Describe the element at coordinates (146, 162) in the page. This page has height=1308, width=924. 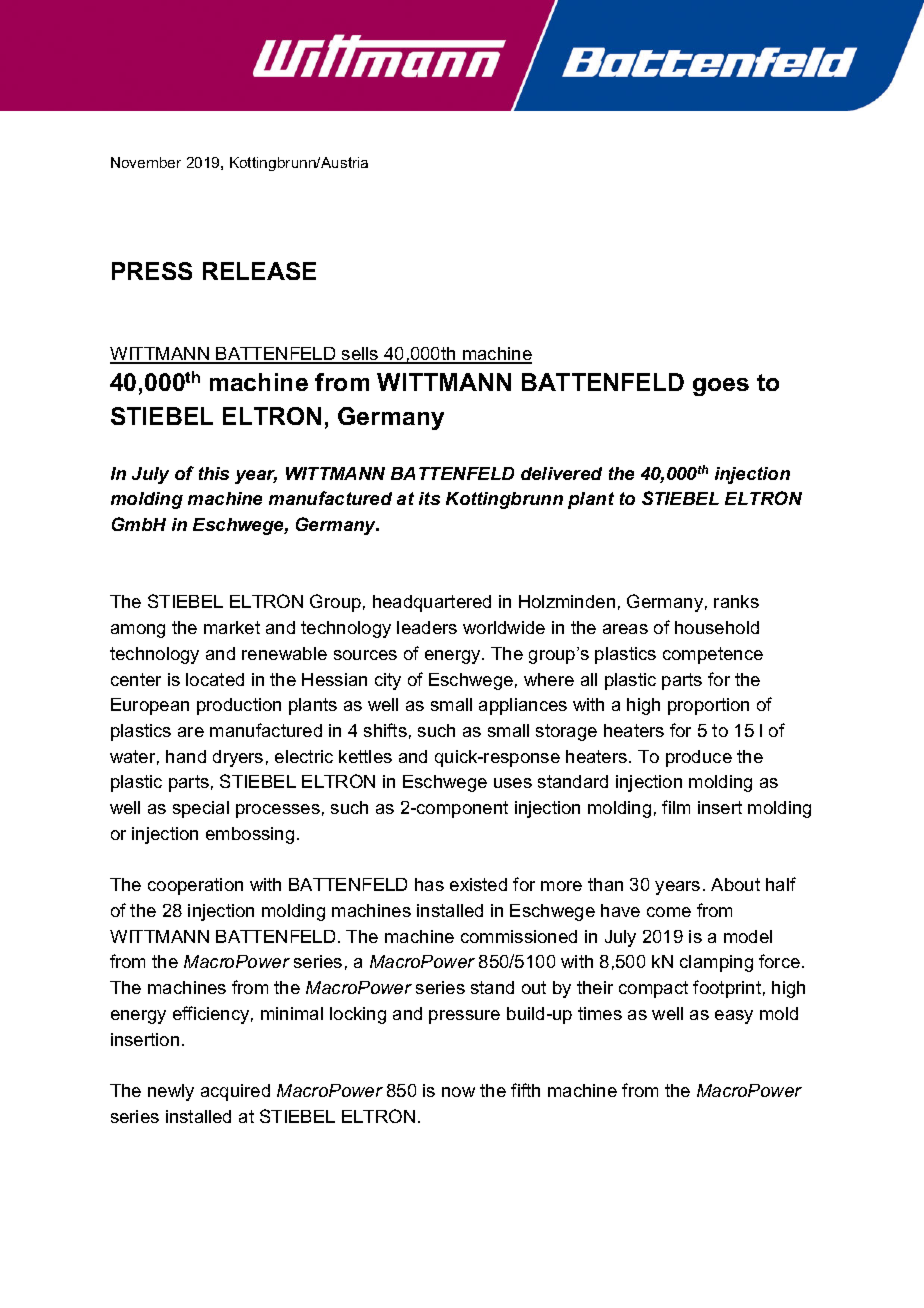
I see `November` at that location.
